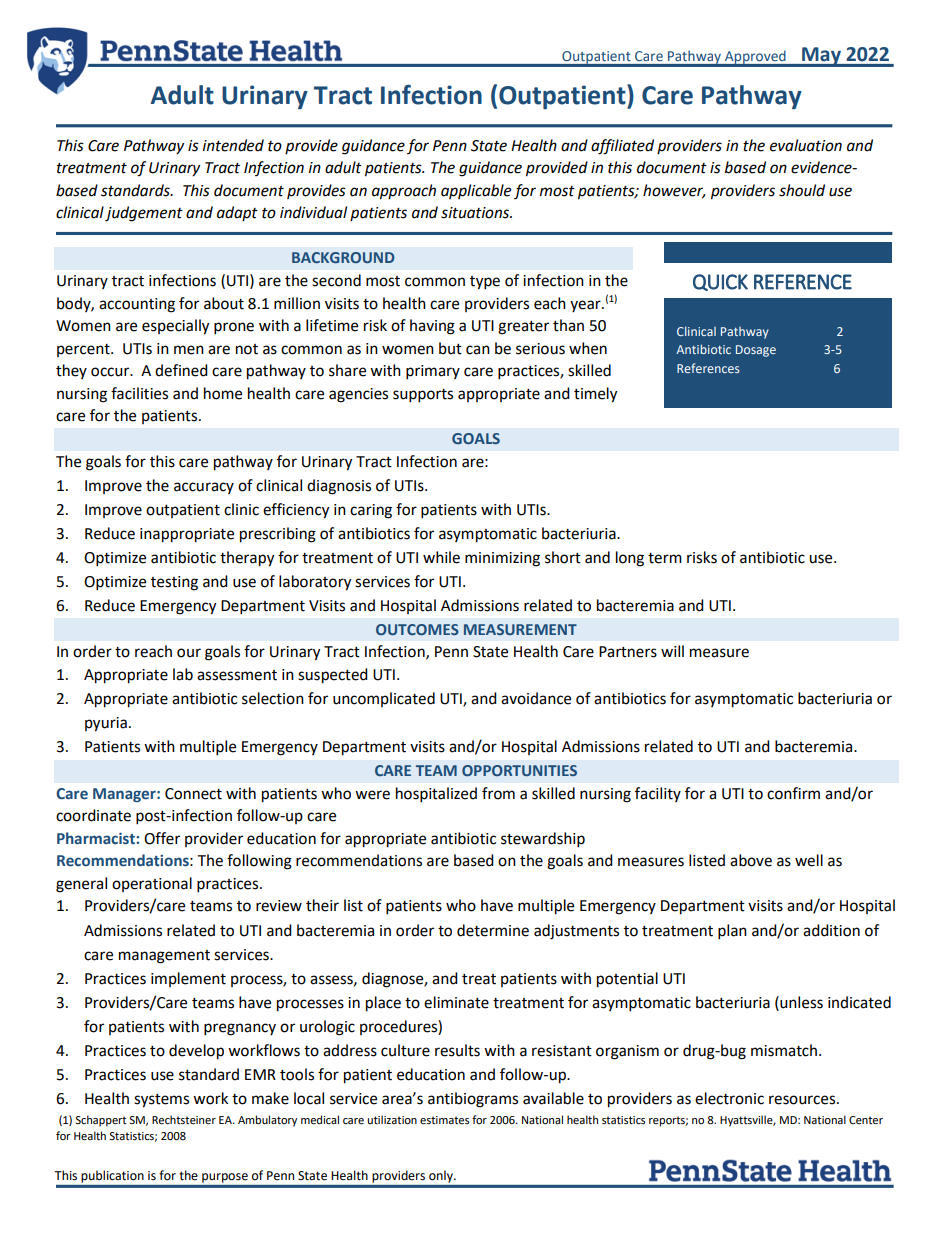 This document has height=1233, width=952. Describe the element at coordinates (139, 393) in the document. I see `facilities` at that location.
